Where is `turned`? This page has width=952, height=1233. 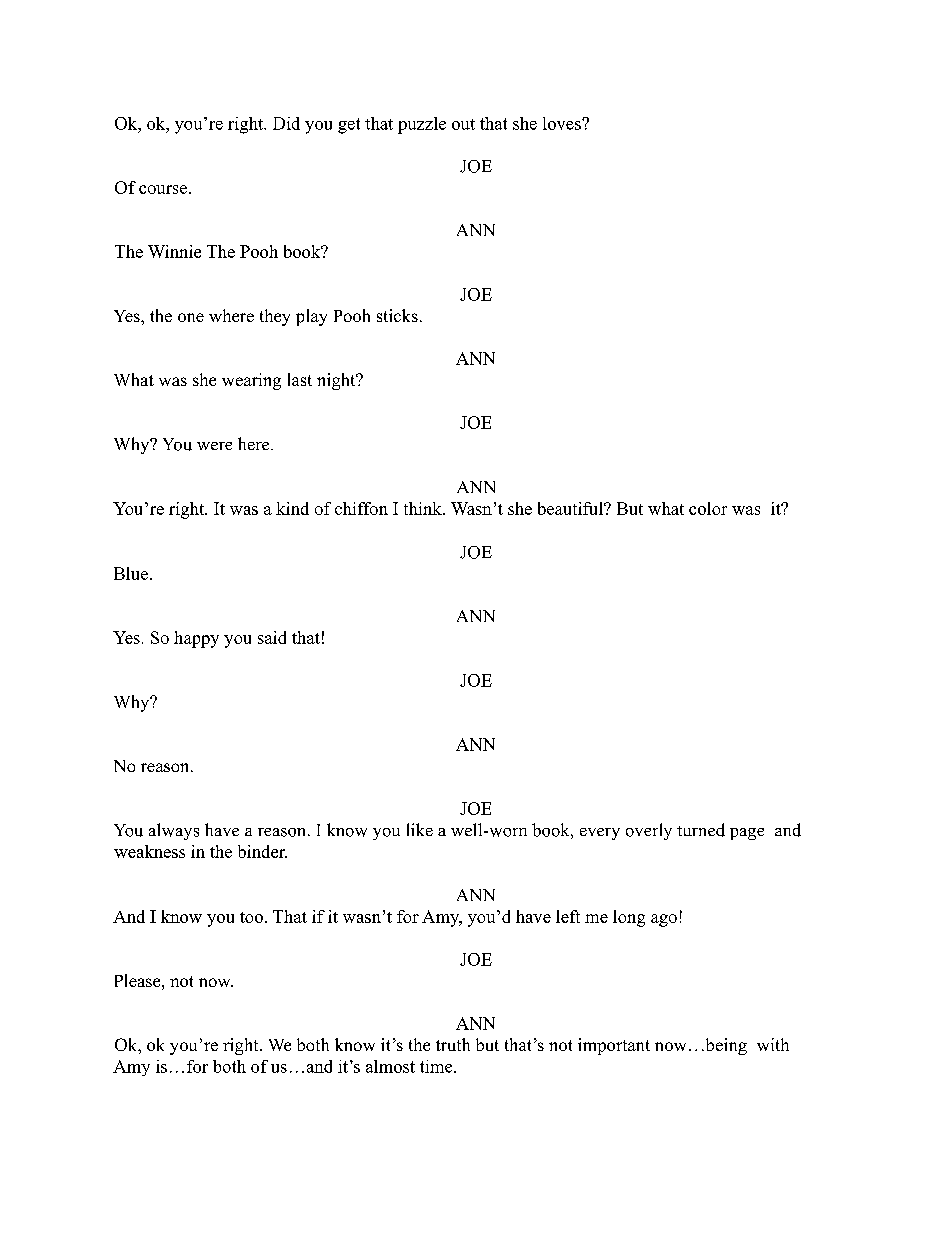 turned is located at coordinates (701, 830).
